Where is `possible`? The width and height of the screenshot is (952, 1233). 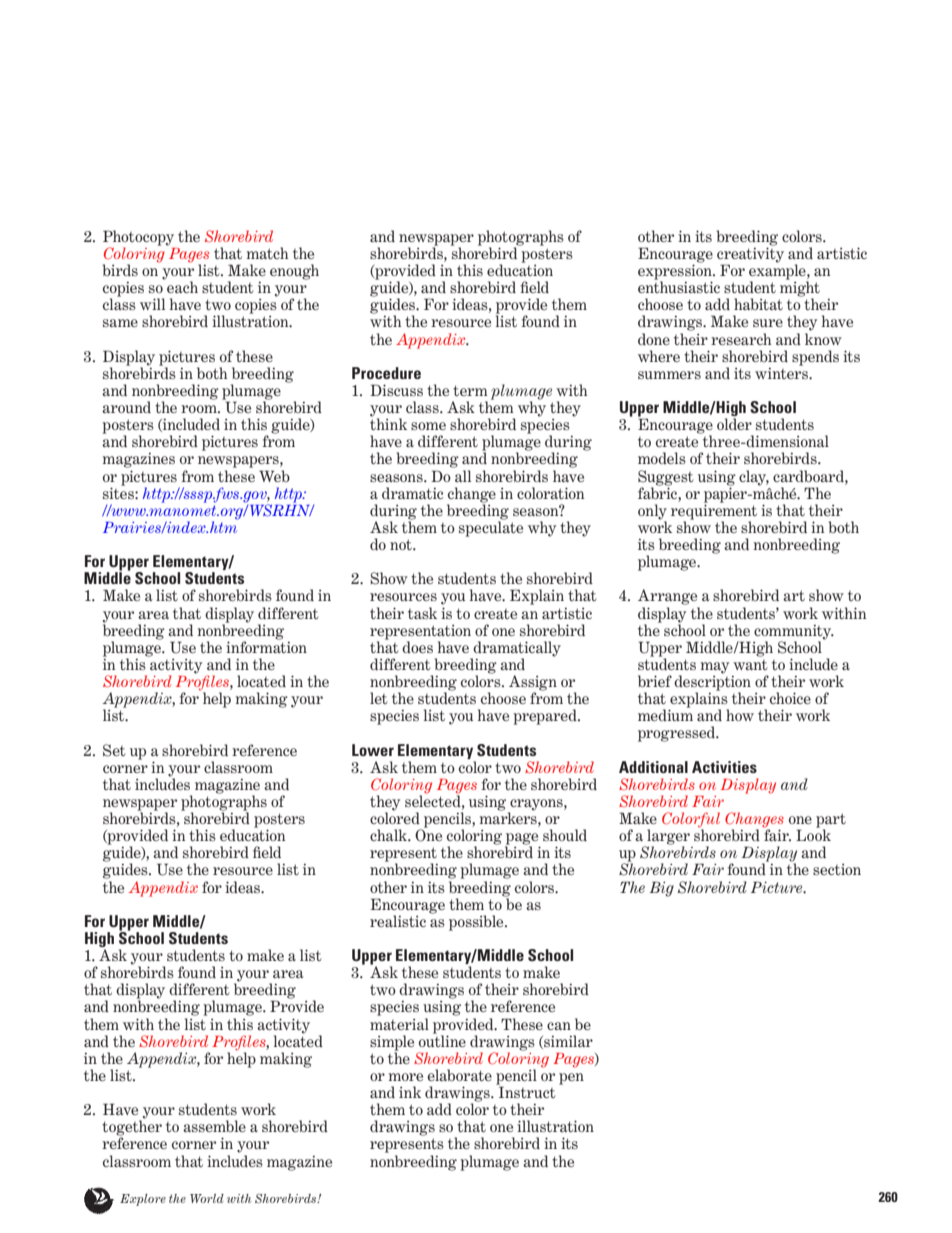
possible is located at coordinates (477, 923).
